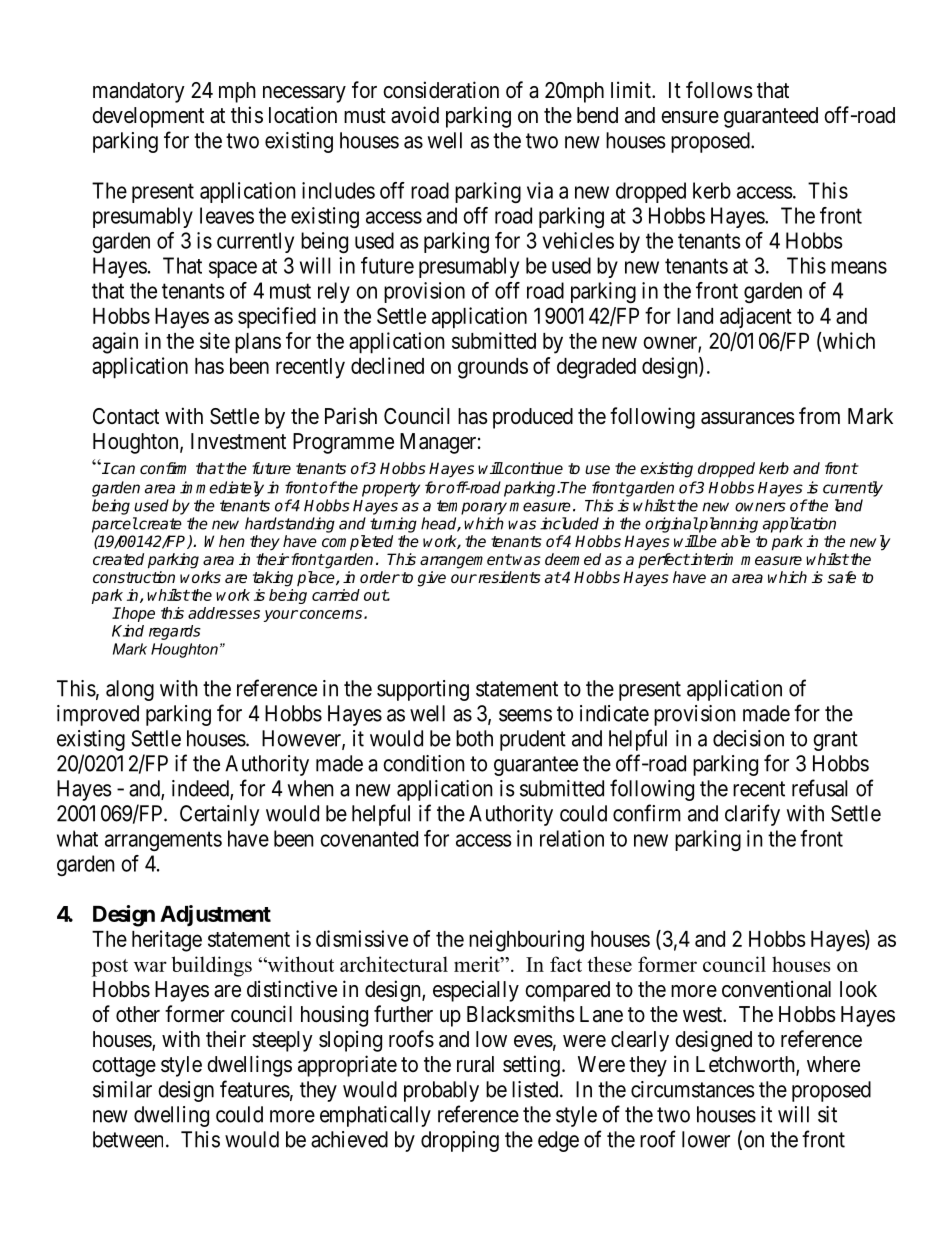 The height and width of the page is (1233, 952). Describe the element at coordinates (441, 90) in the page. I see `consideration` at that location.
